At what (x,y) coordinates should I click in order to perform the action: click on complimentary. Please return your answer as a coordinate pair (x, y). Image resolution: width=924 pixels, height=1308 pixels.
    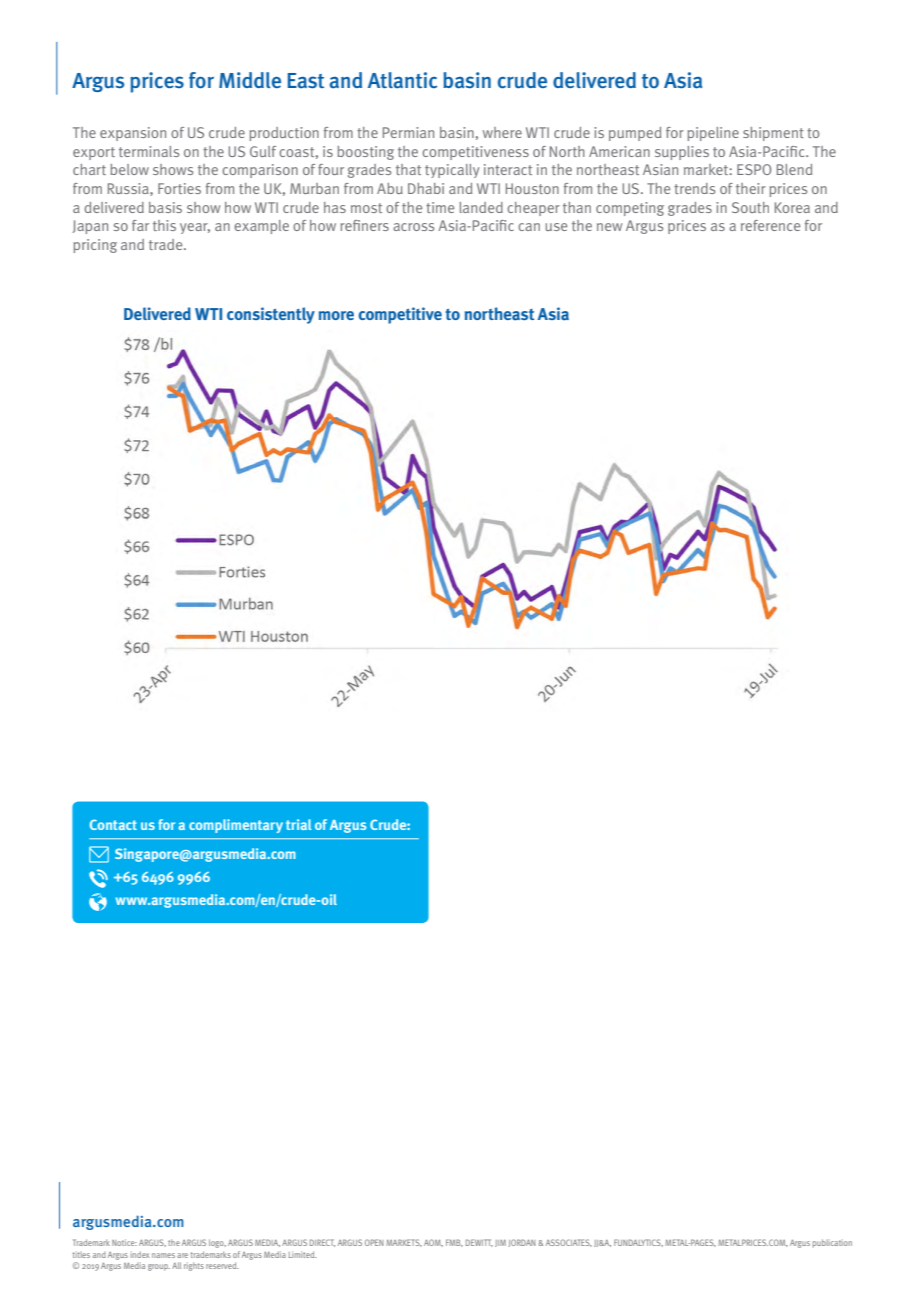
    Looking at the image, I should click on (236, 826).
